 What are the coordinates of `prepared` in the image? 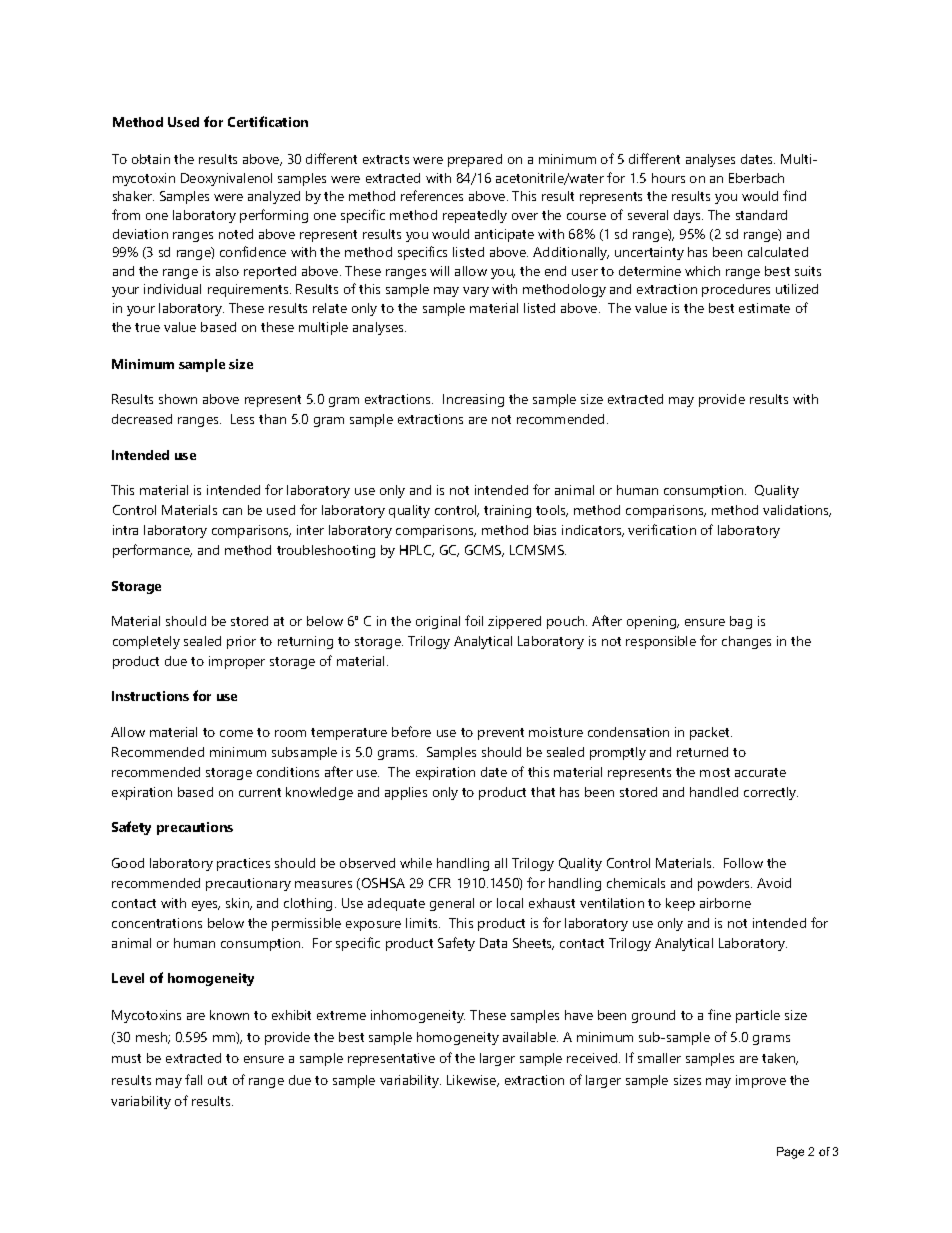 It's located at (475, 160).
